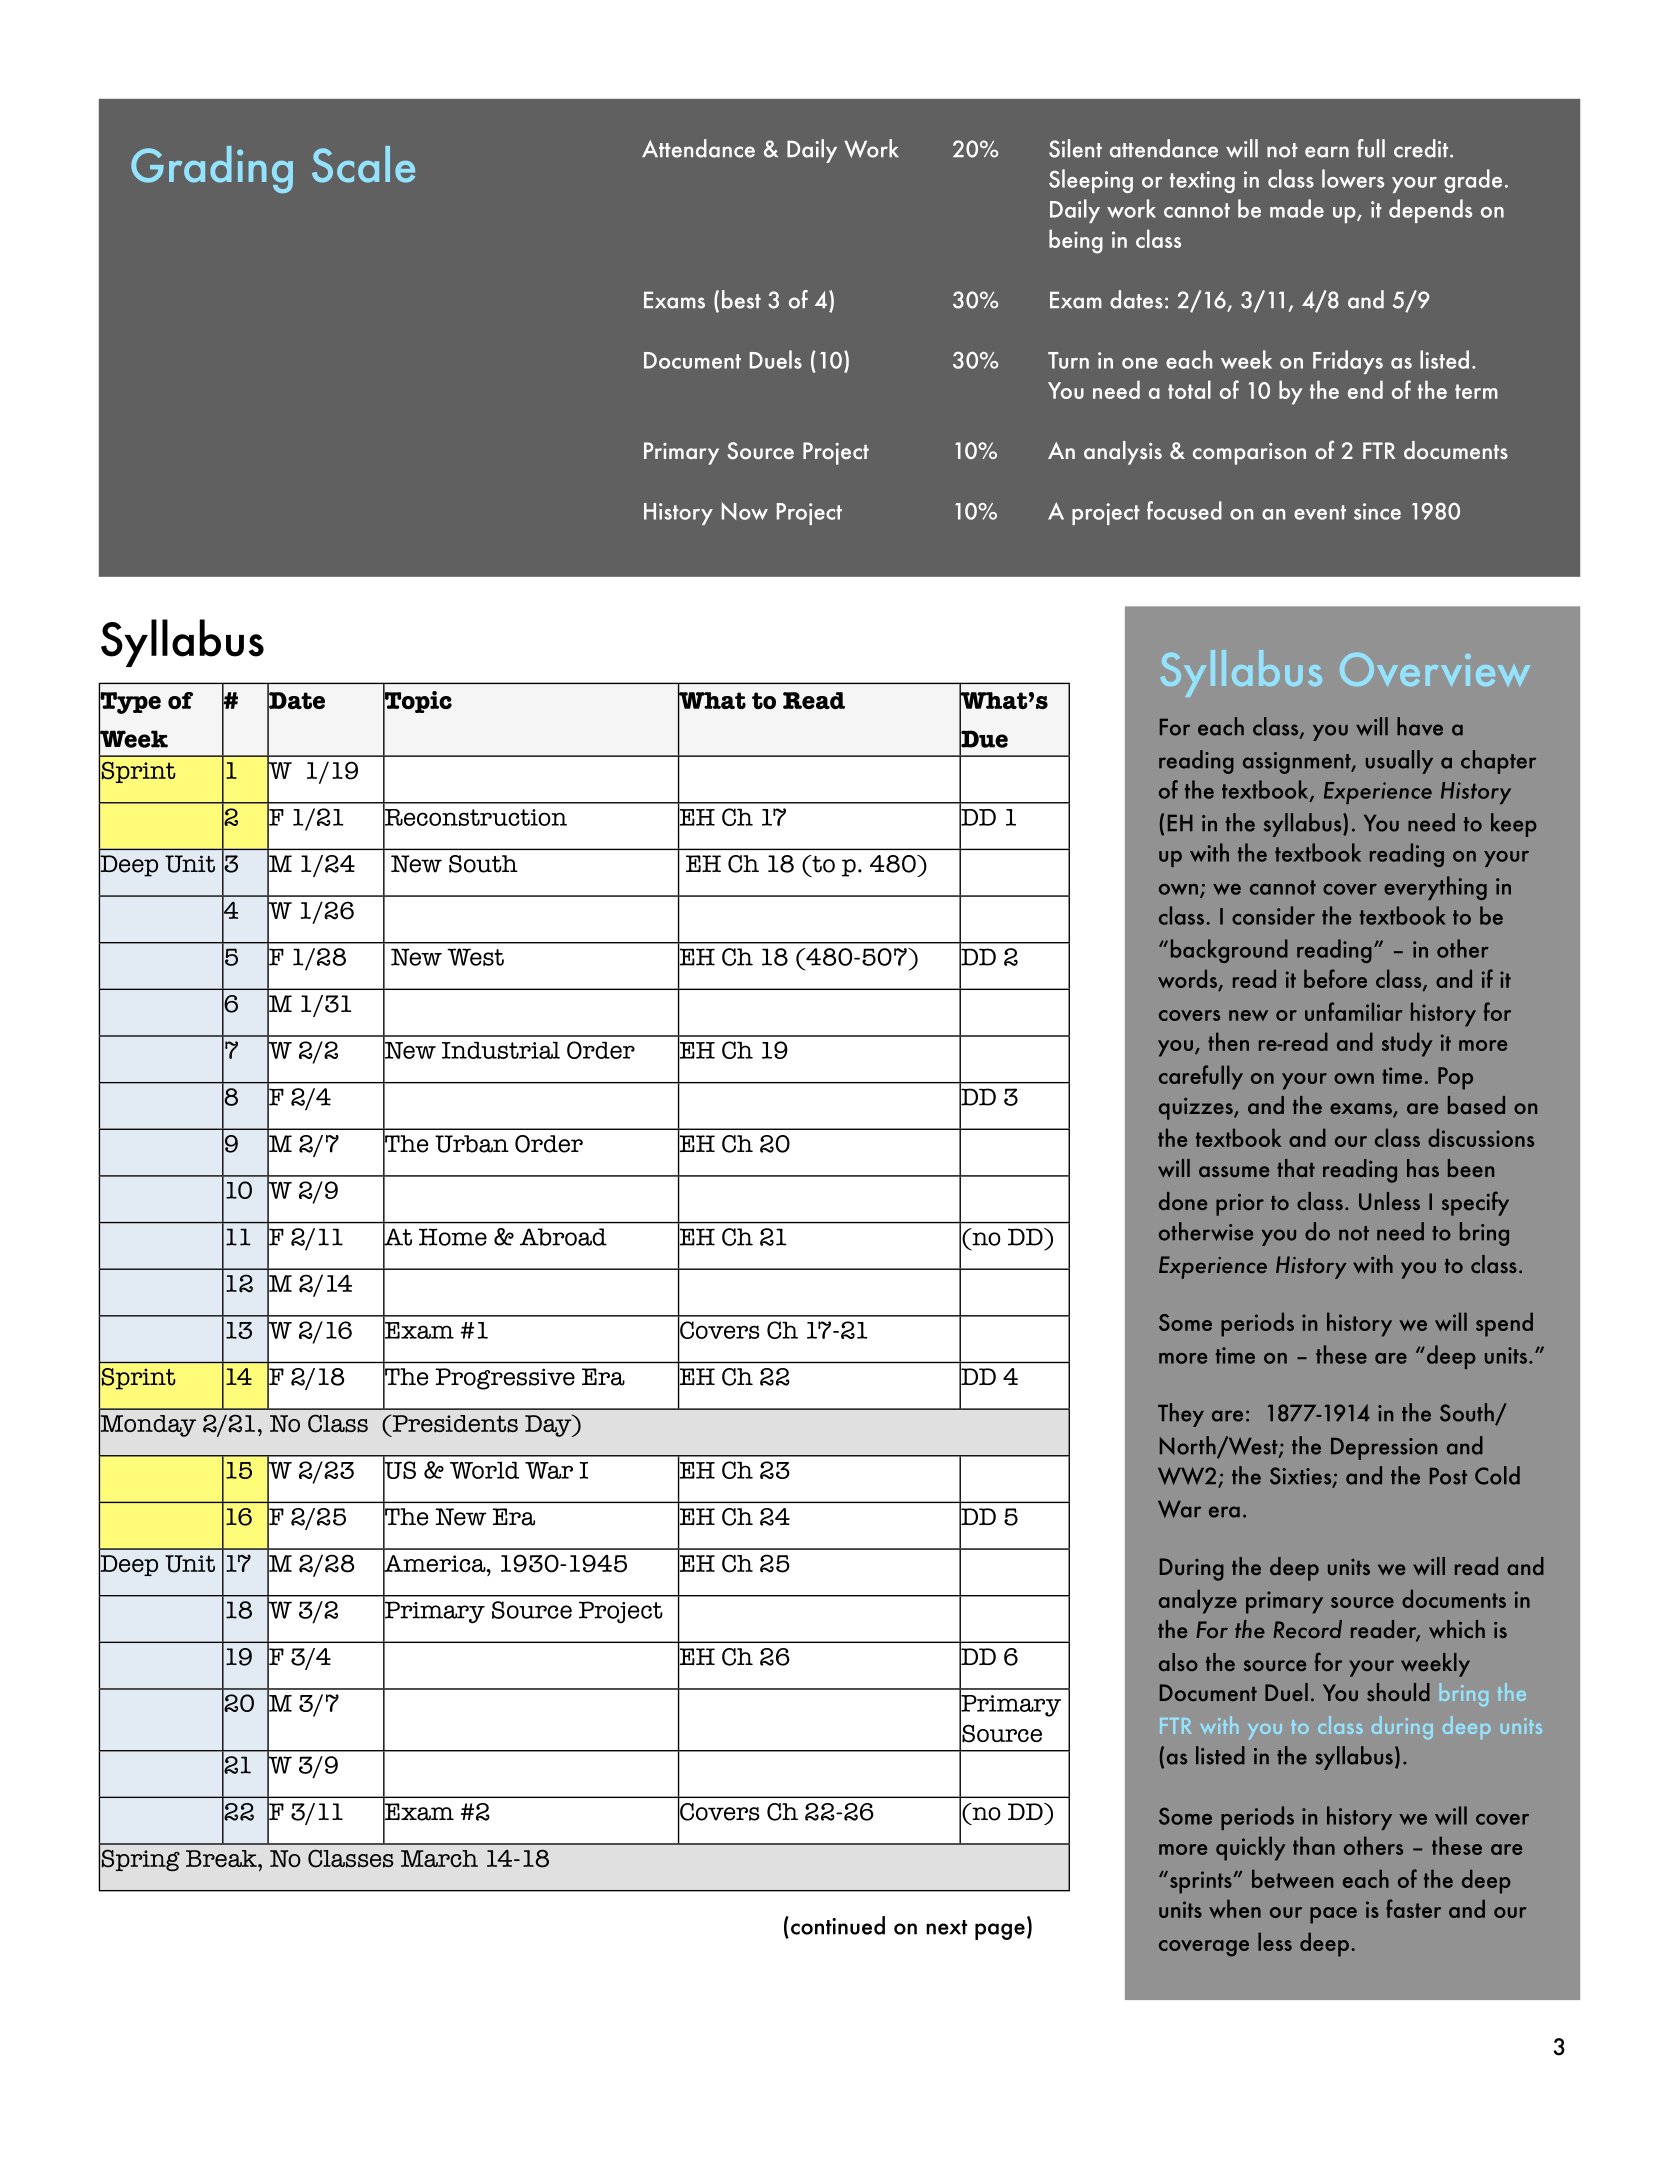 The image size is (1679, 2173). Describe the element at coordinates (484, 1470) in the image. I see `World` at that location.
